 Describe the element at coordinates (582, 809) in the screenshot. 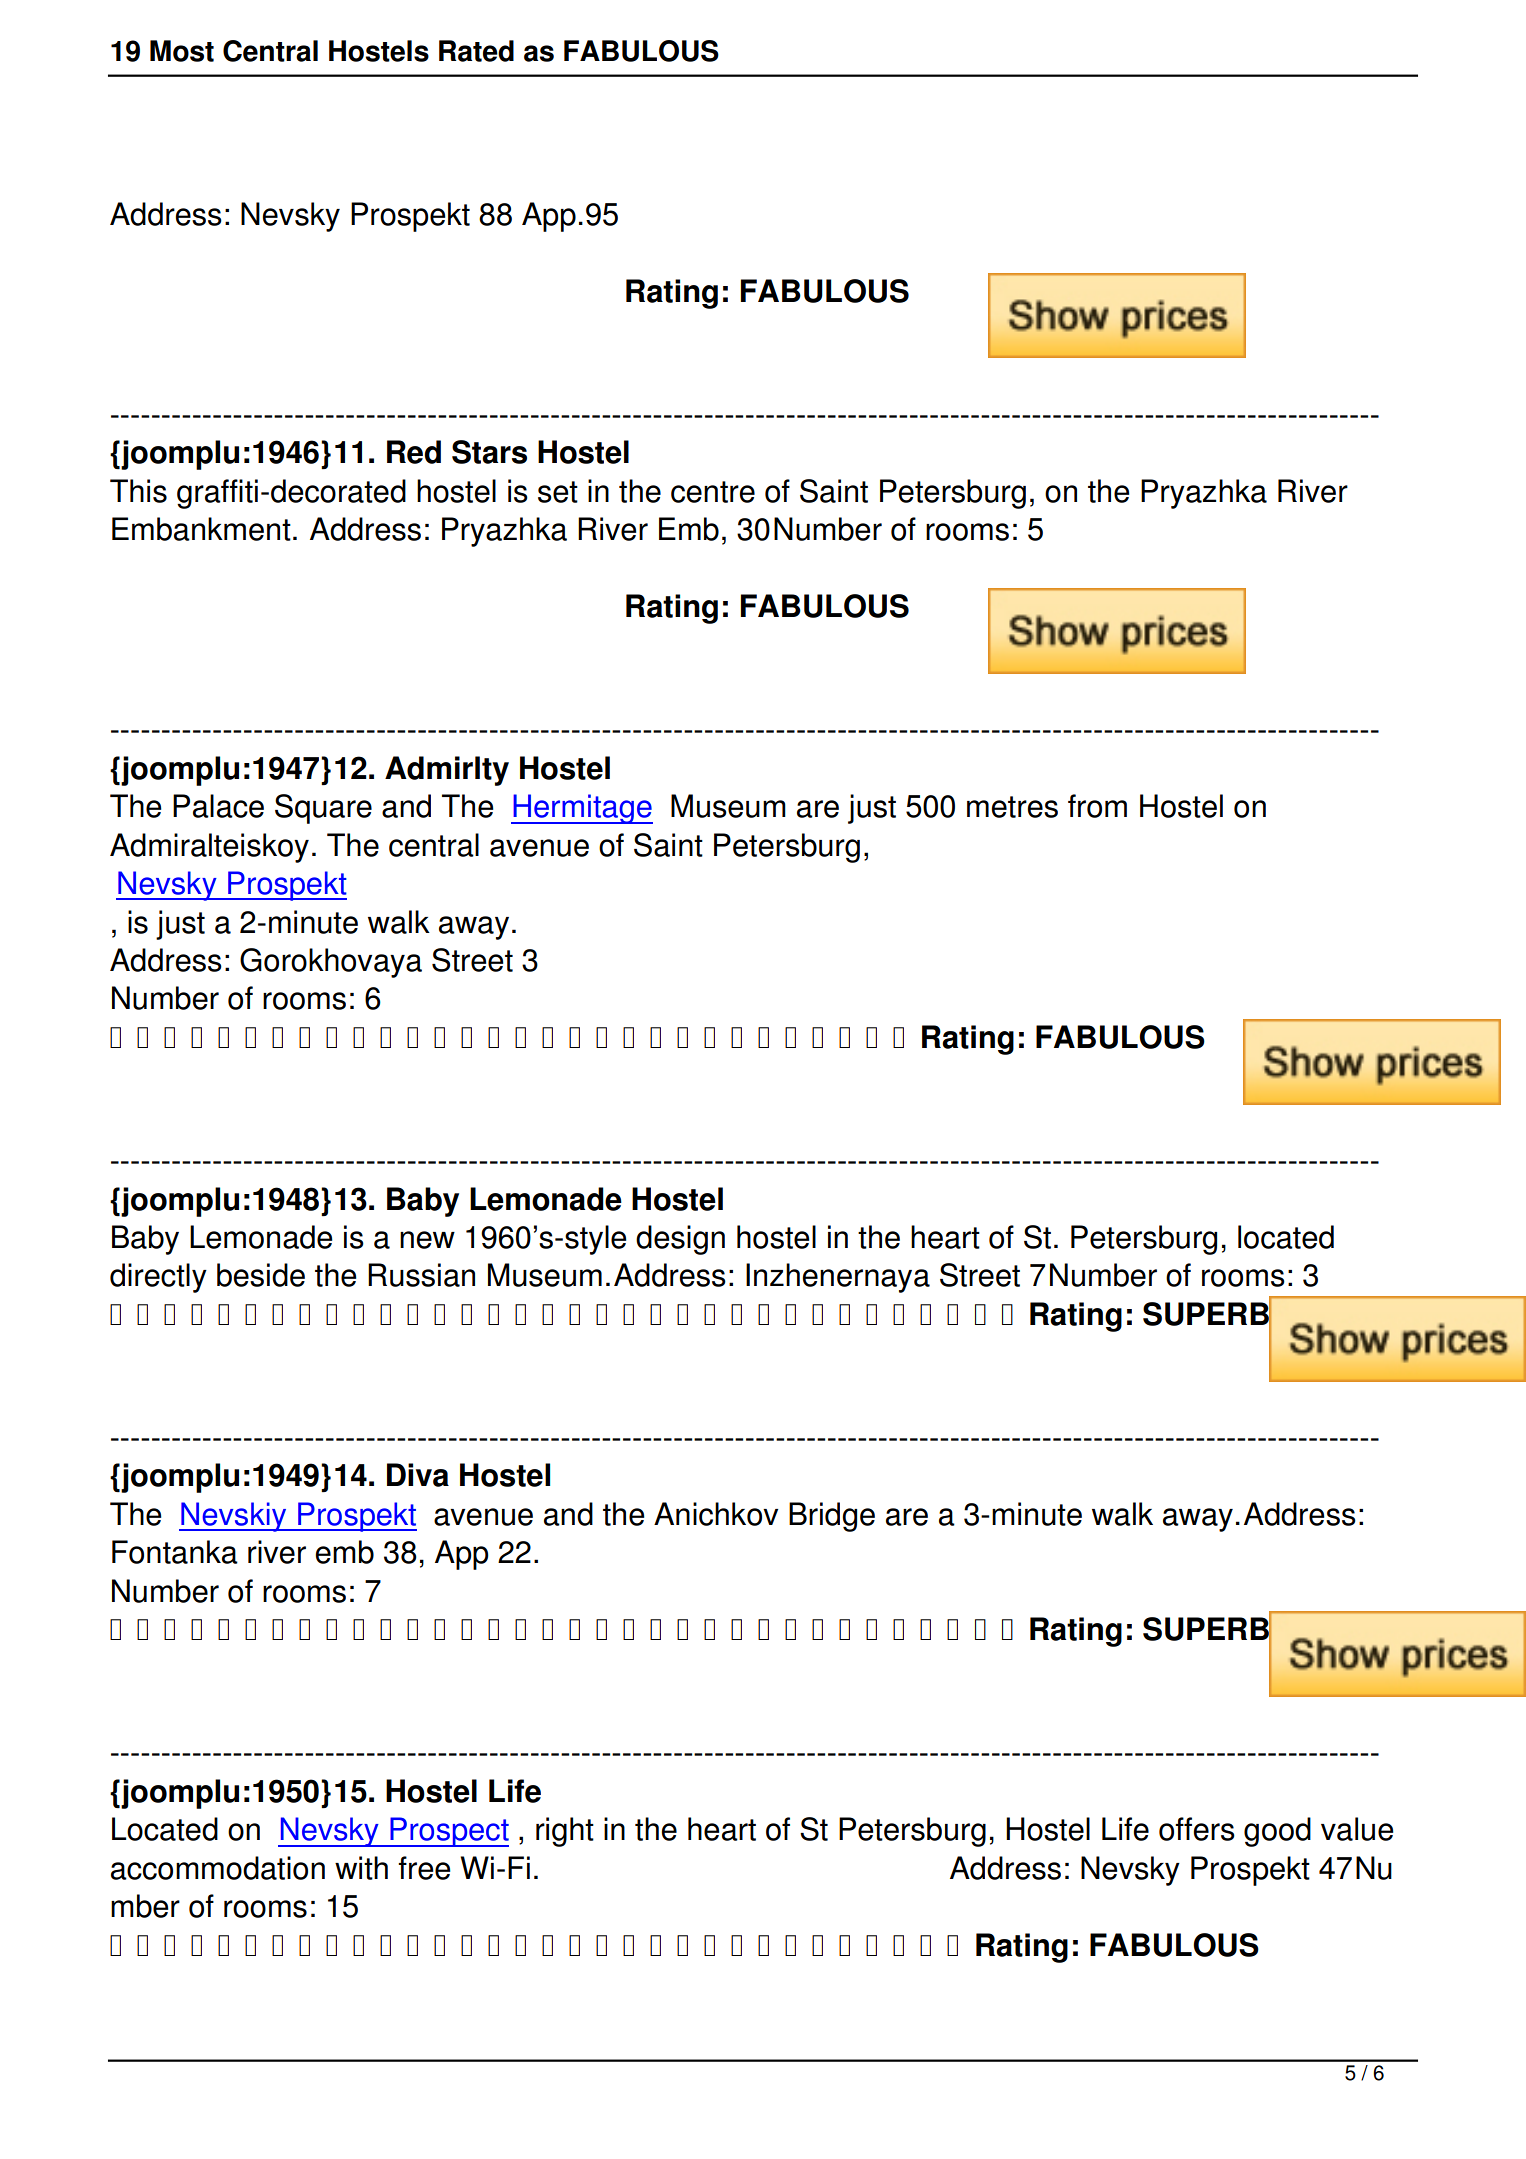

I see `Hermitage` at that location.
